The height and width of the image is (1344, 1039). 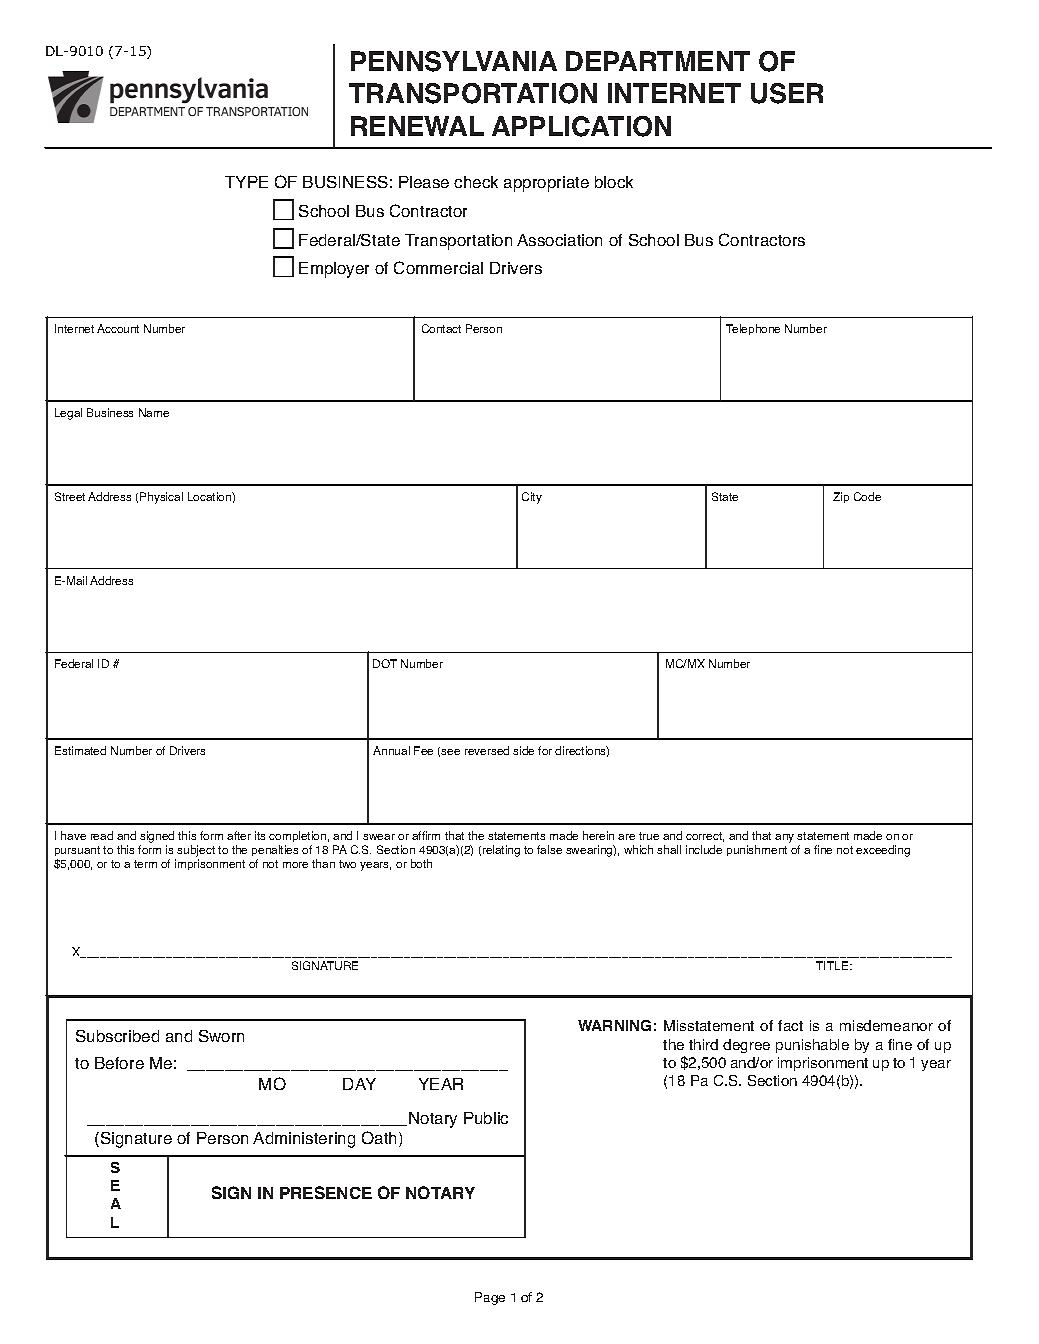 What do you see at coordinates (421, 863) in the image?
I see `both` at bounding box center [421, 863].
